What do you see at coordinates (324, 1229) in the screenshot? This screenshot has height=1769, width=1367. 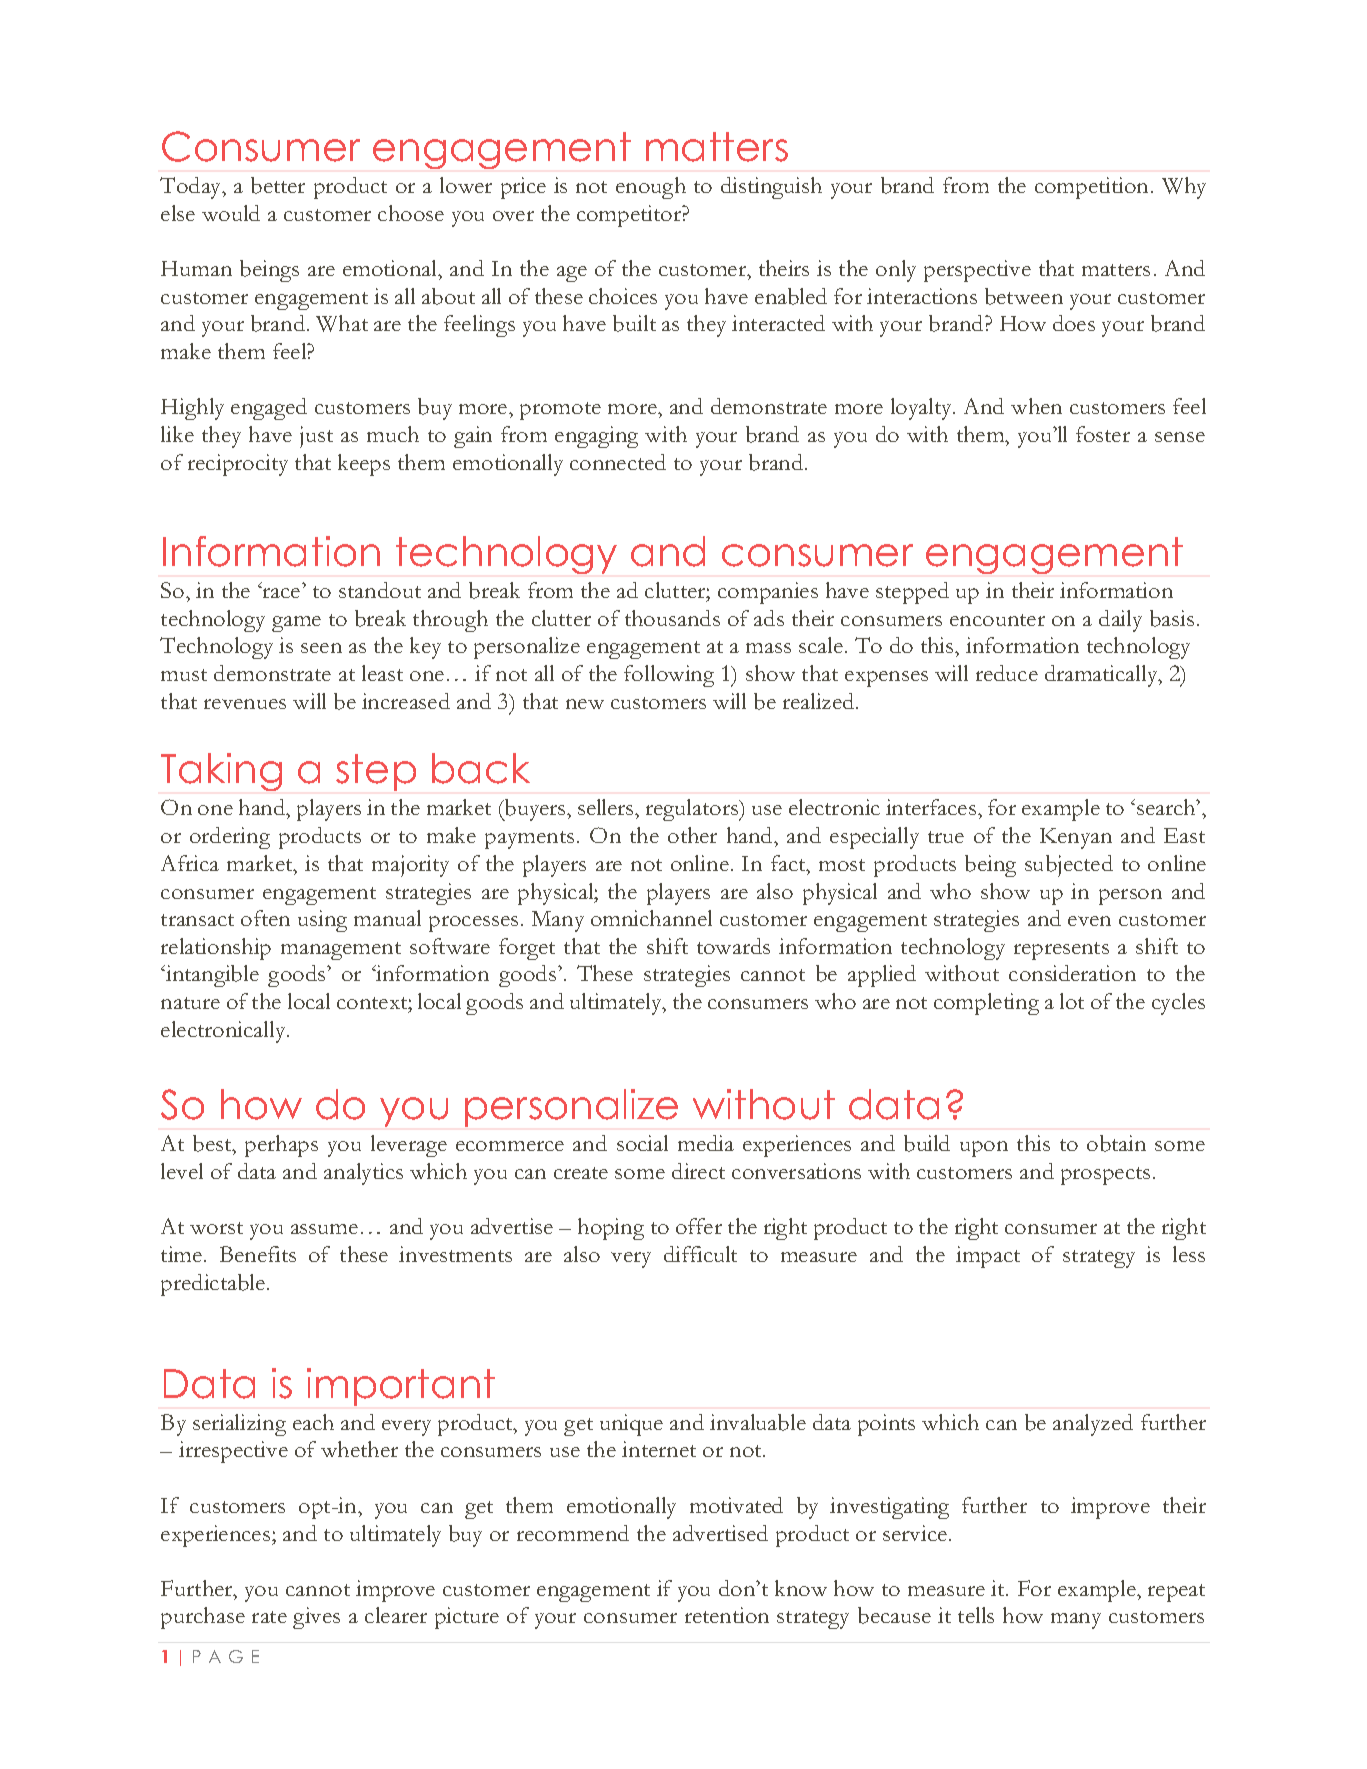 I see `assume` at bounding box center [324, 1229].
